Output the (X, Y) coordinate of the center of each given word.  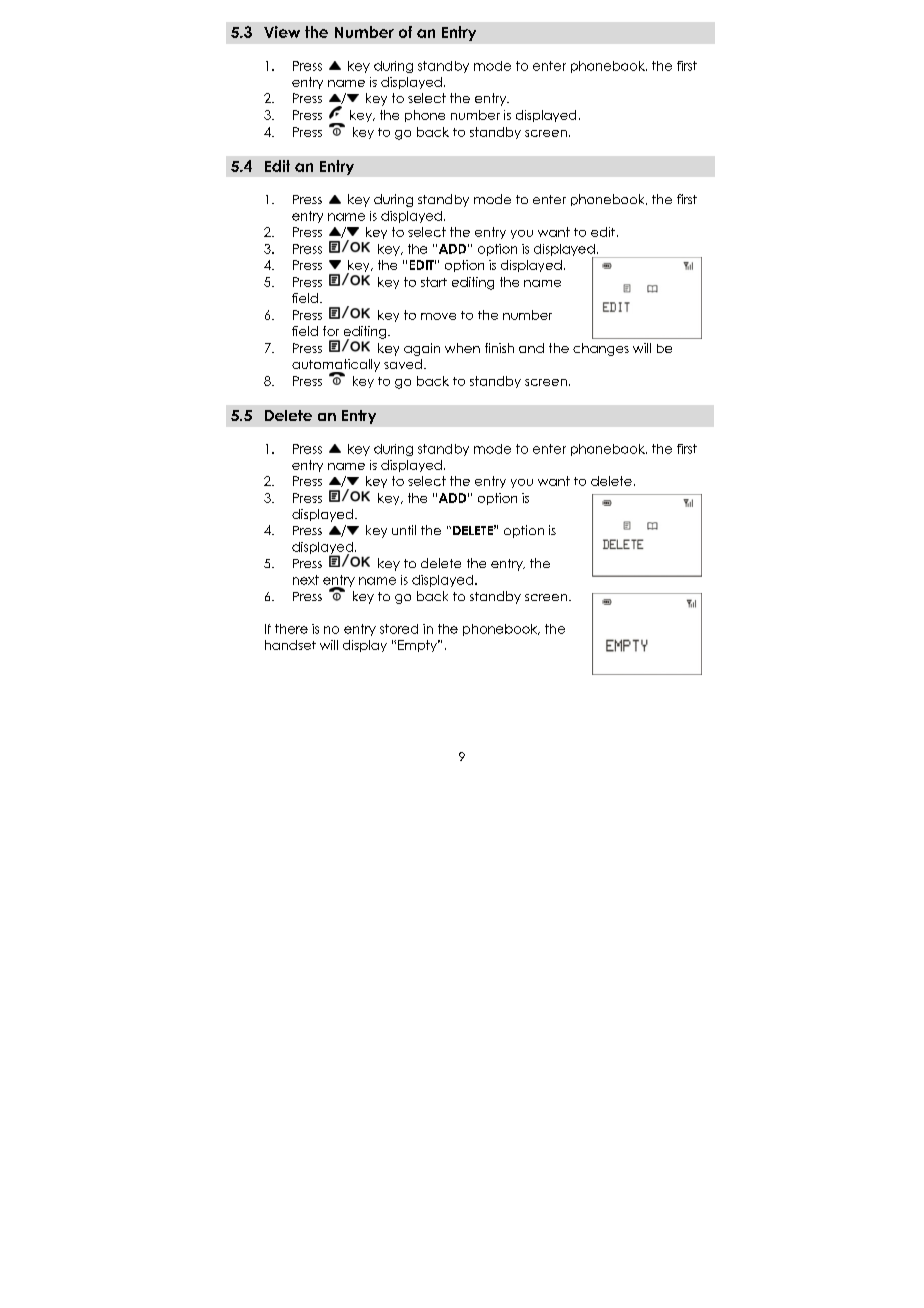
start (434, 282)
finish (499, 348)
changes (601, 349)
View (282, 32)
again (422, 349)
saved (404, 364)
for (331, 331)
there (291, 629)
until (404, 530)
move (438, 316)
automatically (336, 366)
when (462, 348)
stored (399, 629)
